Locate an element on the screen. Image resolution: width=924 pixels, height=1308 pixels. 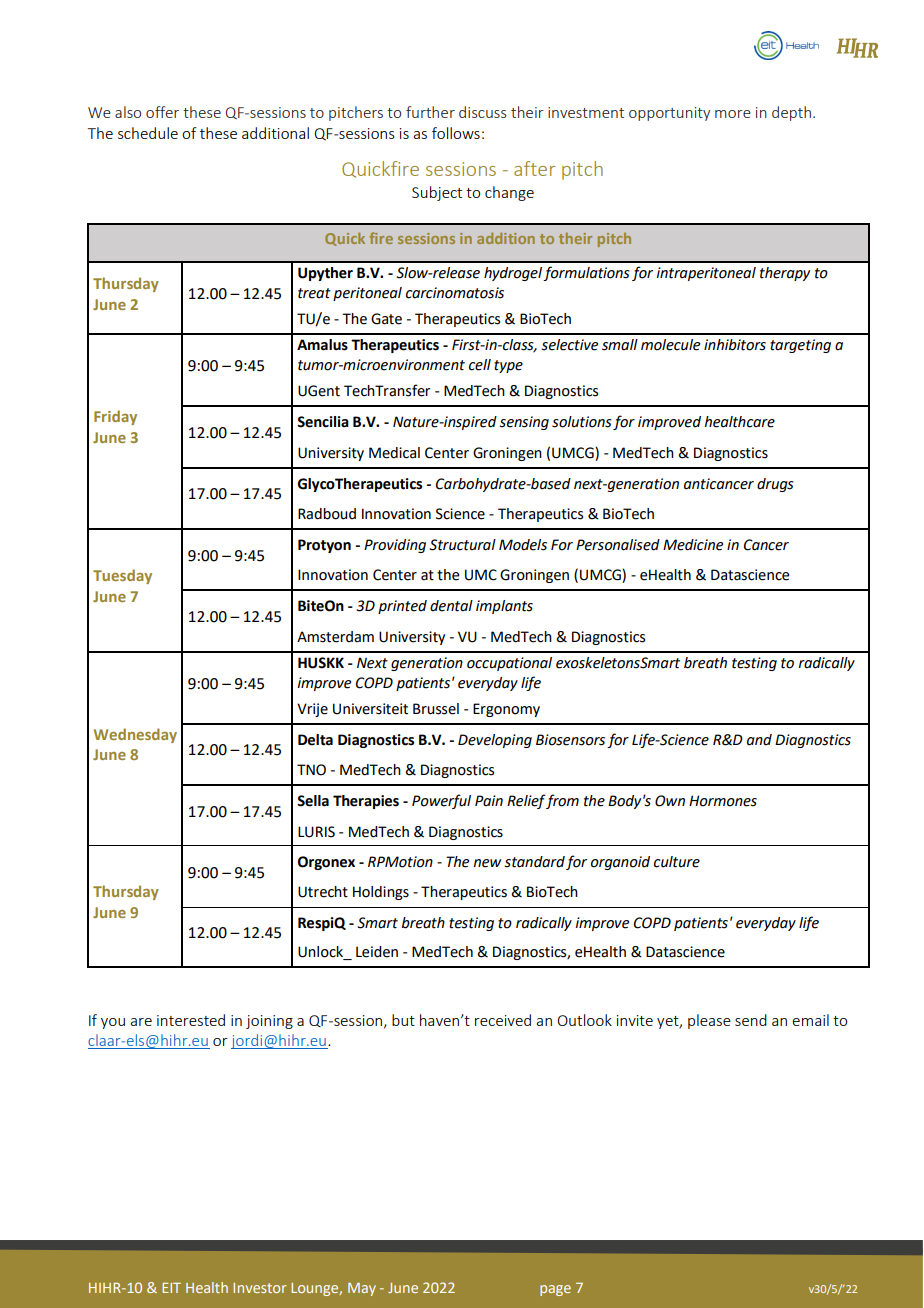
please is located at coordinates (709, 1021).
